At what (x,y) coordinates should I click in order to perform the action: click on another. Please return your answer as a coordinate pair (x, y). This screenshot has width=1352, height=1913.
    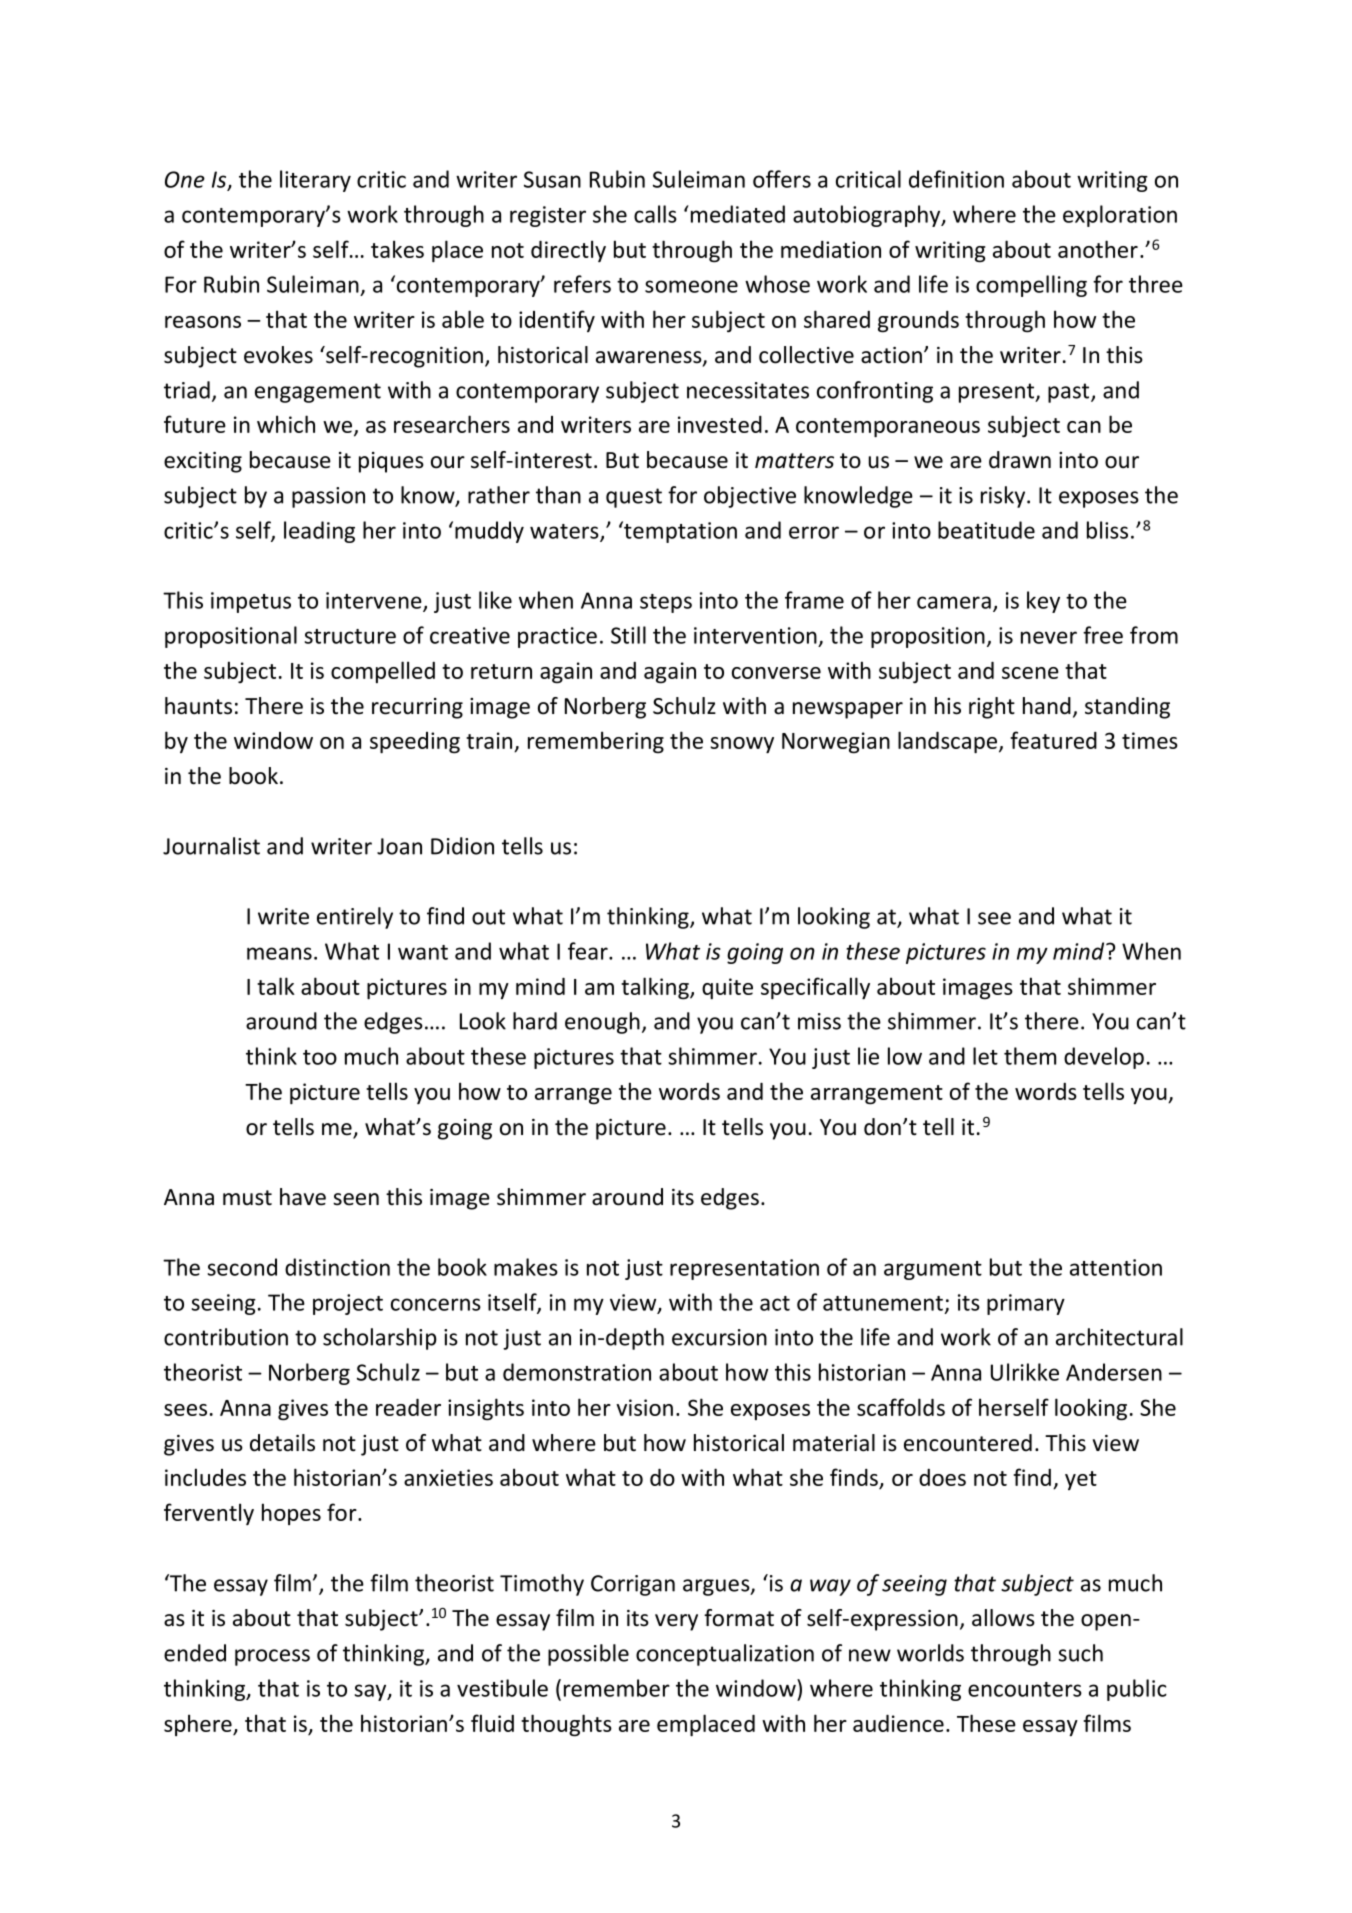
    Looking at the image, I should click on (1098, 249).
